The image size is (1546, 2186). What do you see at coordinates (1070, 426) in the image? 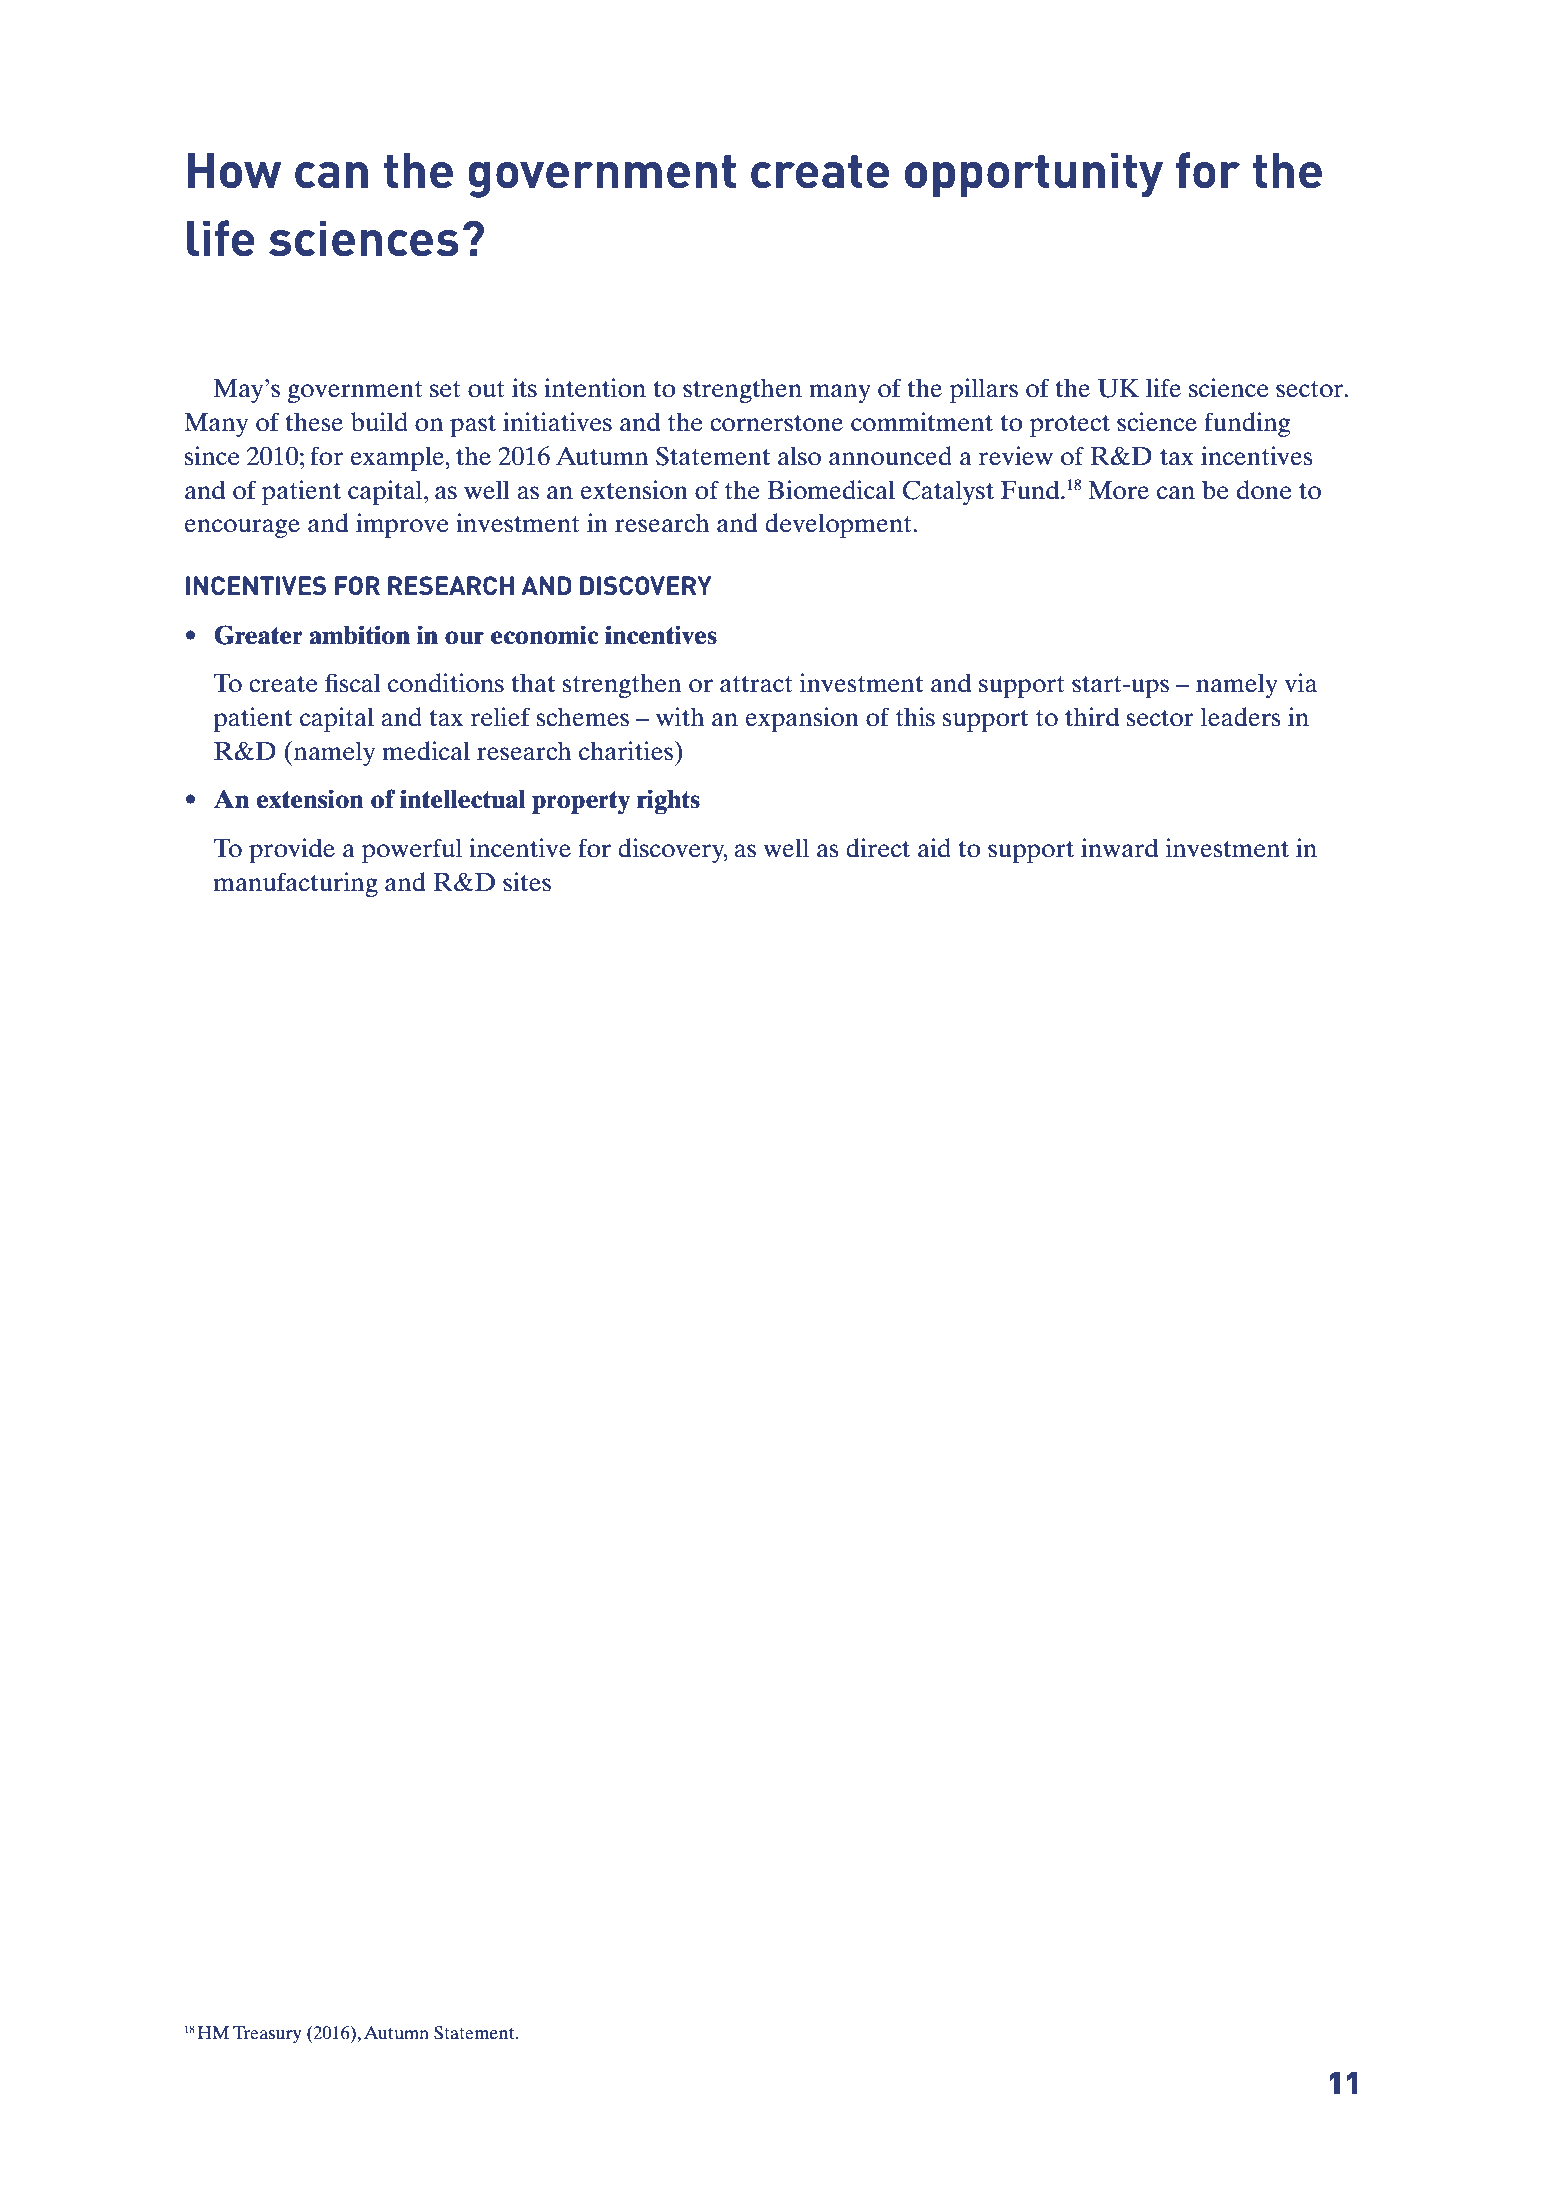
I see `protect` at bounding box center [1070, 426].
